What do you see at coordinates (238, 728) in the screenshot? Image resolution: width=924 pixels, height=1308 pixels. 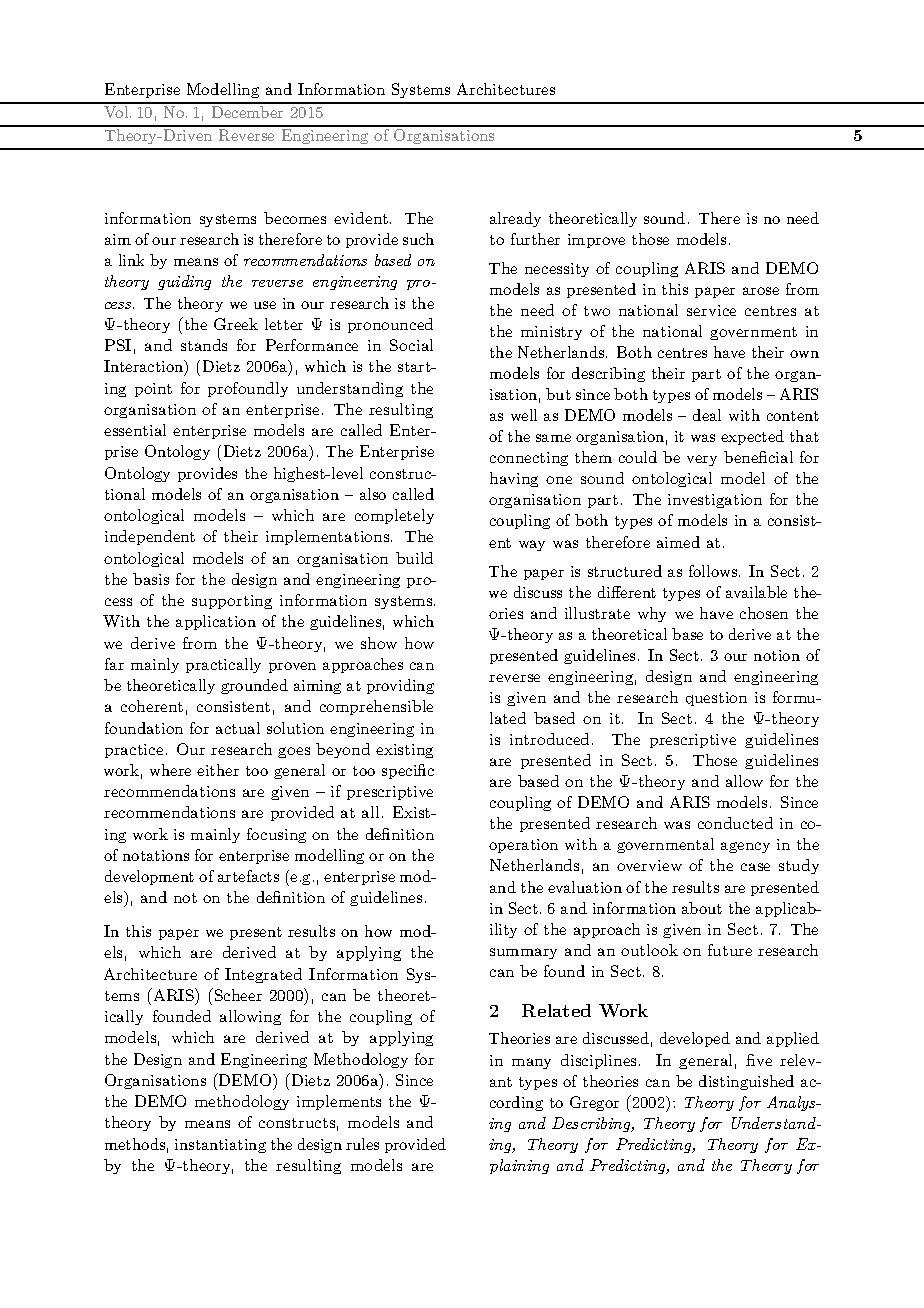 I see `actual` at bounding box center [238, 728].
